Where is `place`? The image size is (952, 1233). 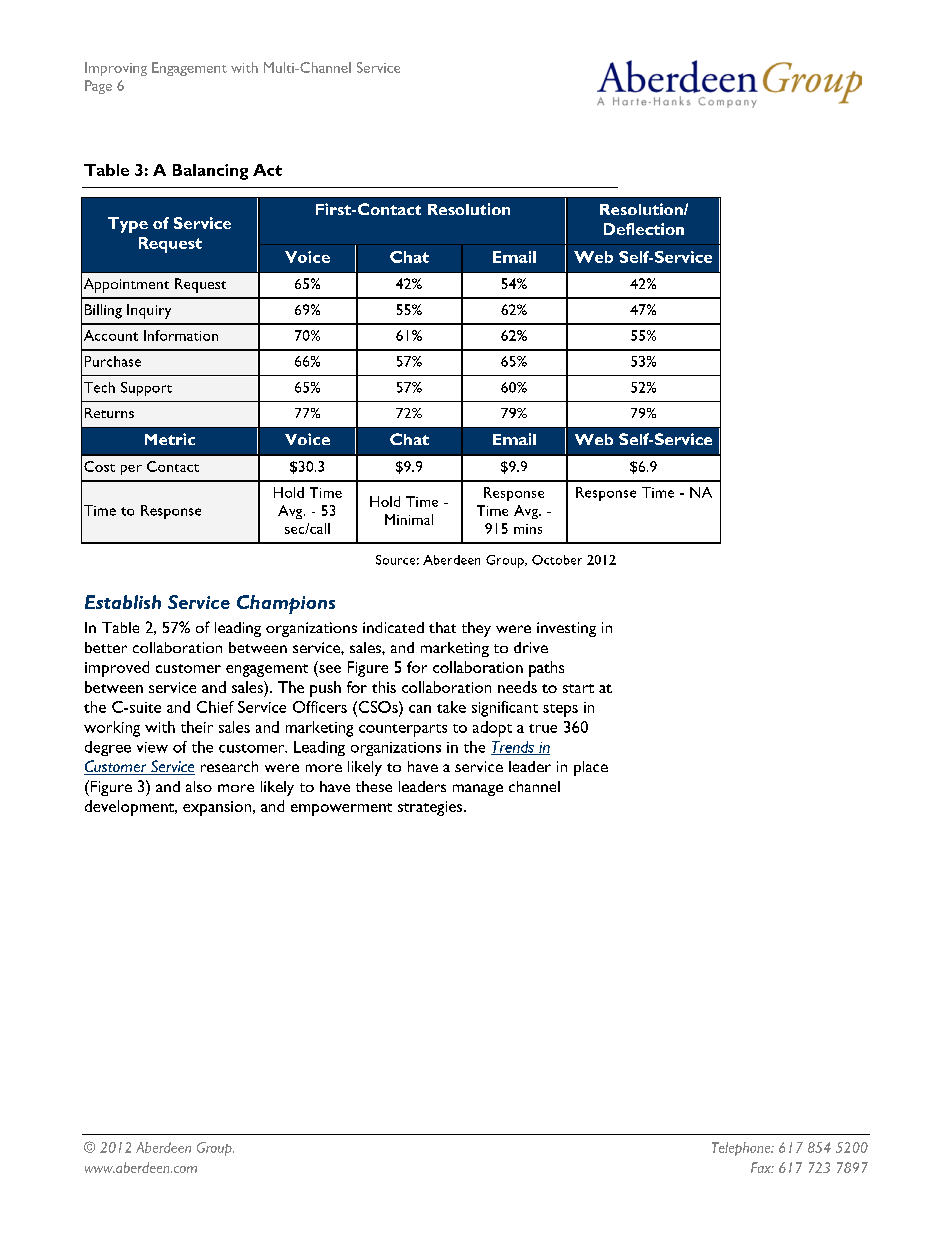 place is located at coordinates (591, 768).
